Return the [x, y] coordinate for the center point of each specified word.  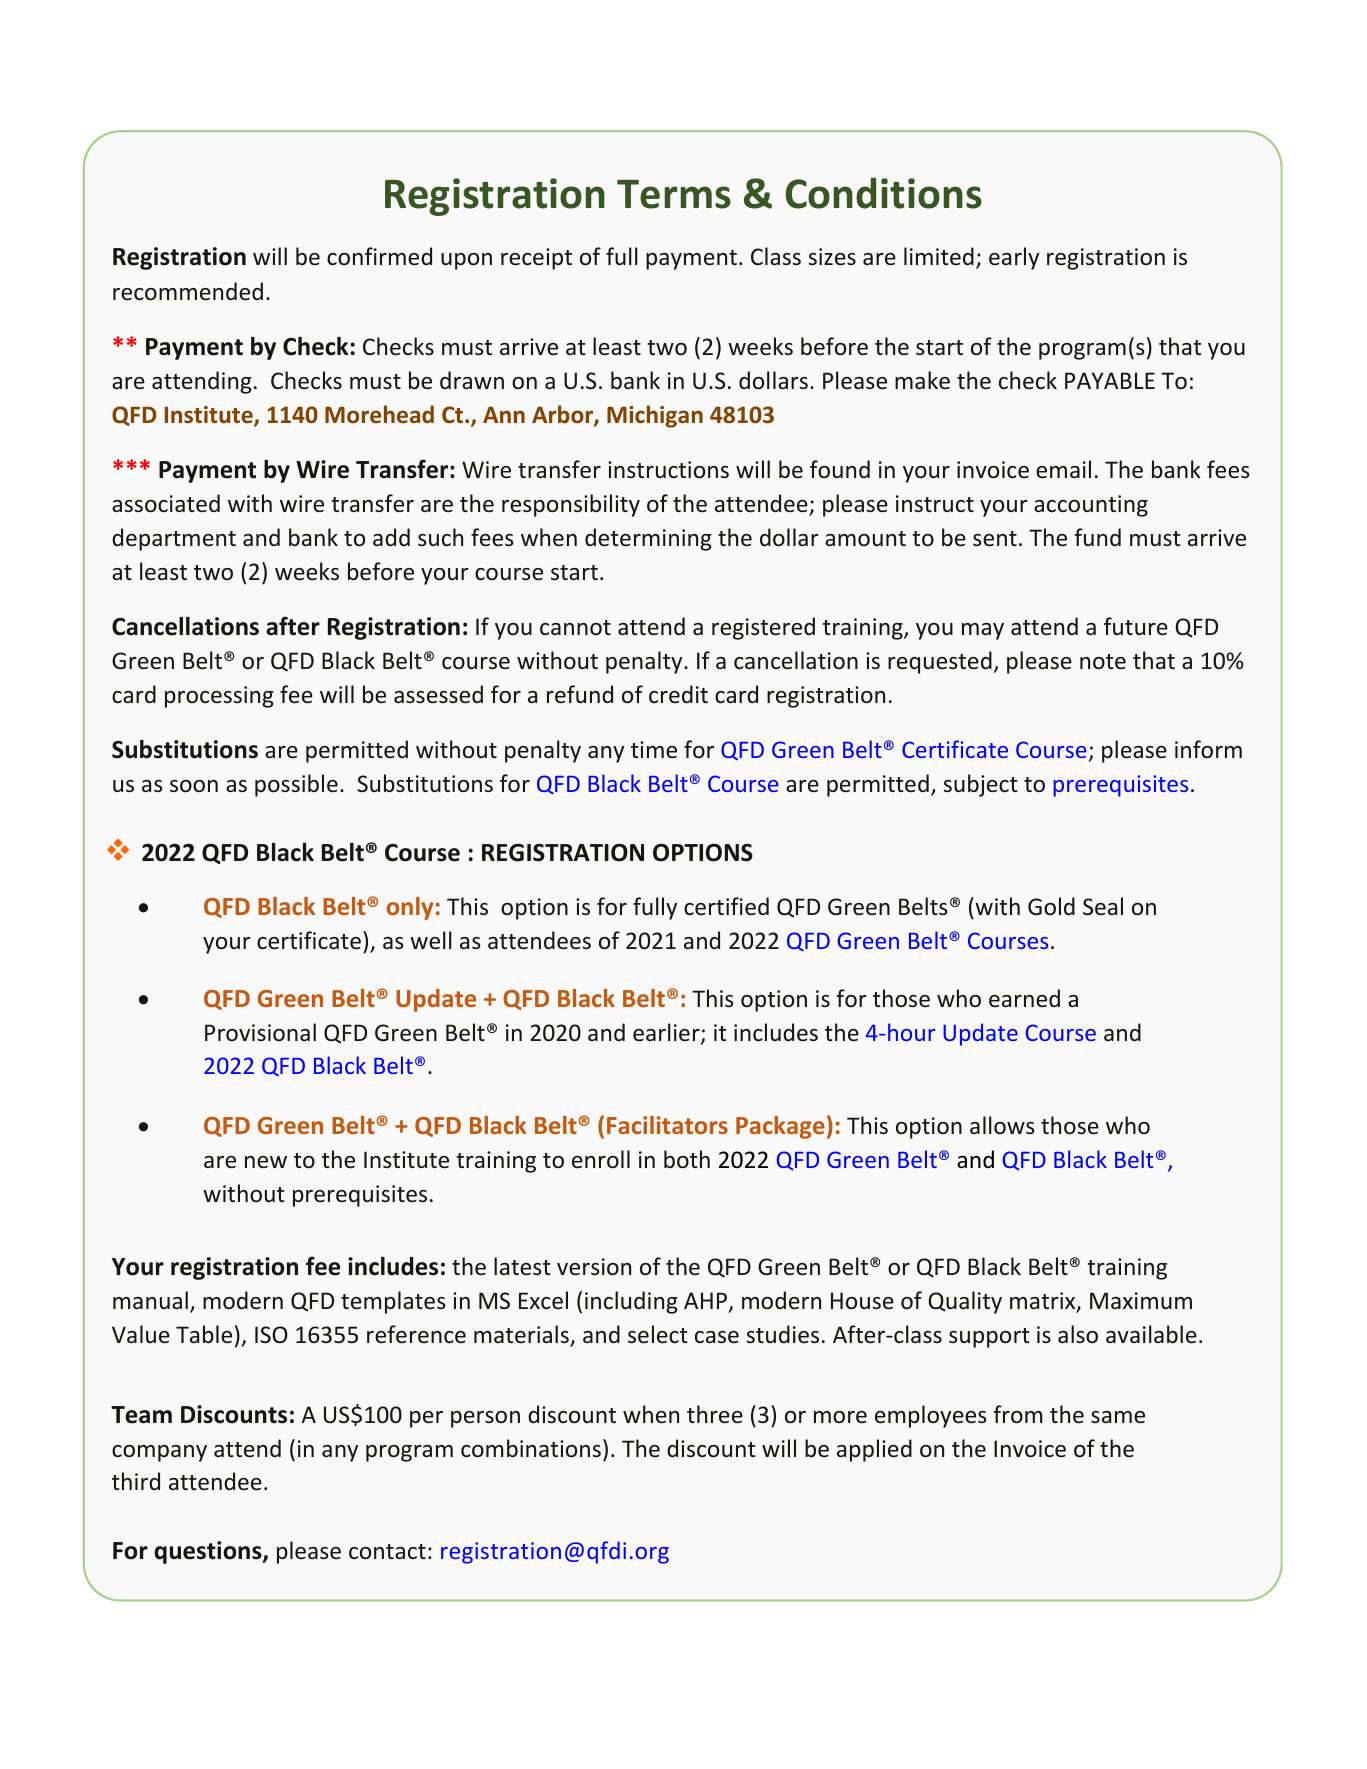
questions [209, 1552]
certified [726, 906]
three [715, 1414]
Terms [674, 194]
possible [296, 785]
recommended [188, 291]
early [1014, 258]
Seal [1103, 906]
